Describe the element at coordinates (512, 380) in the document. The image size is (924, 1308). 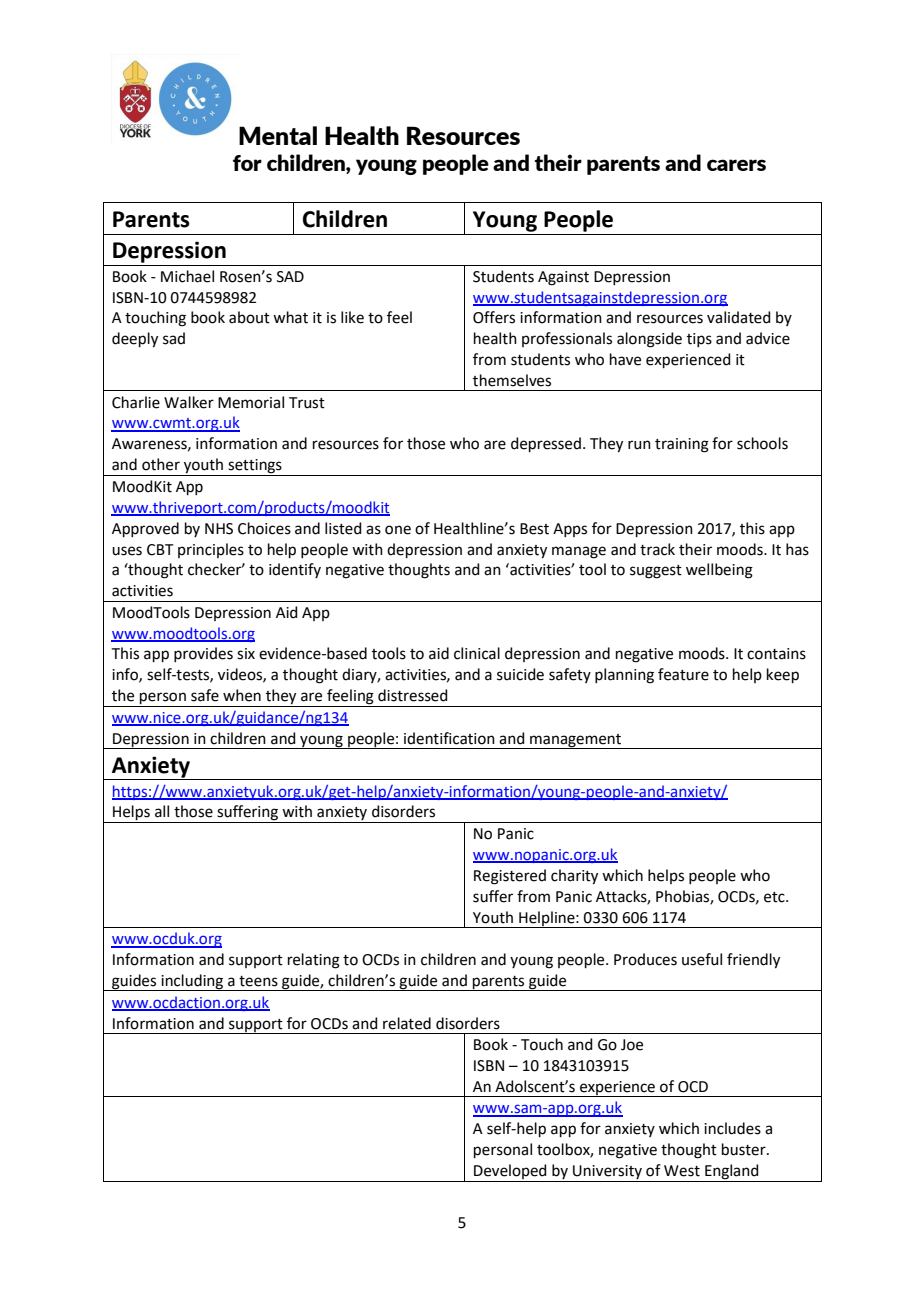
I see `themselves` at that location.
